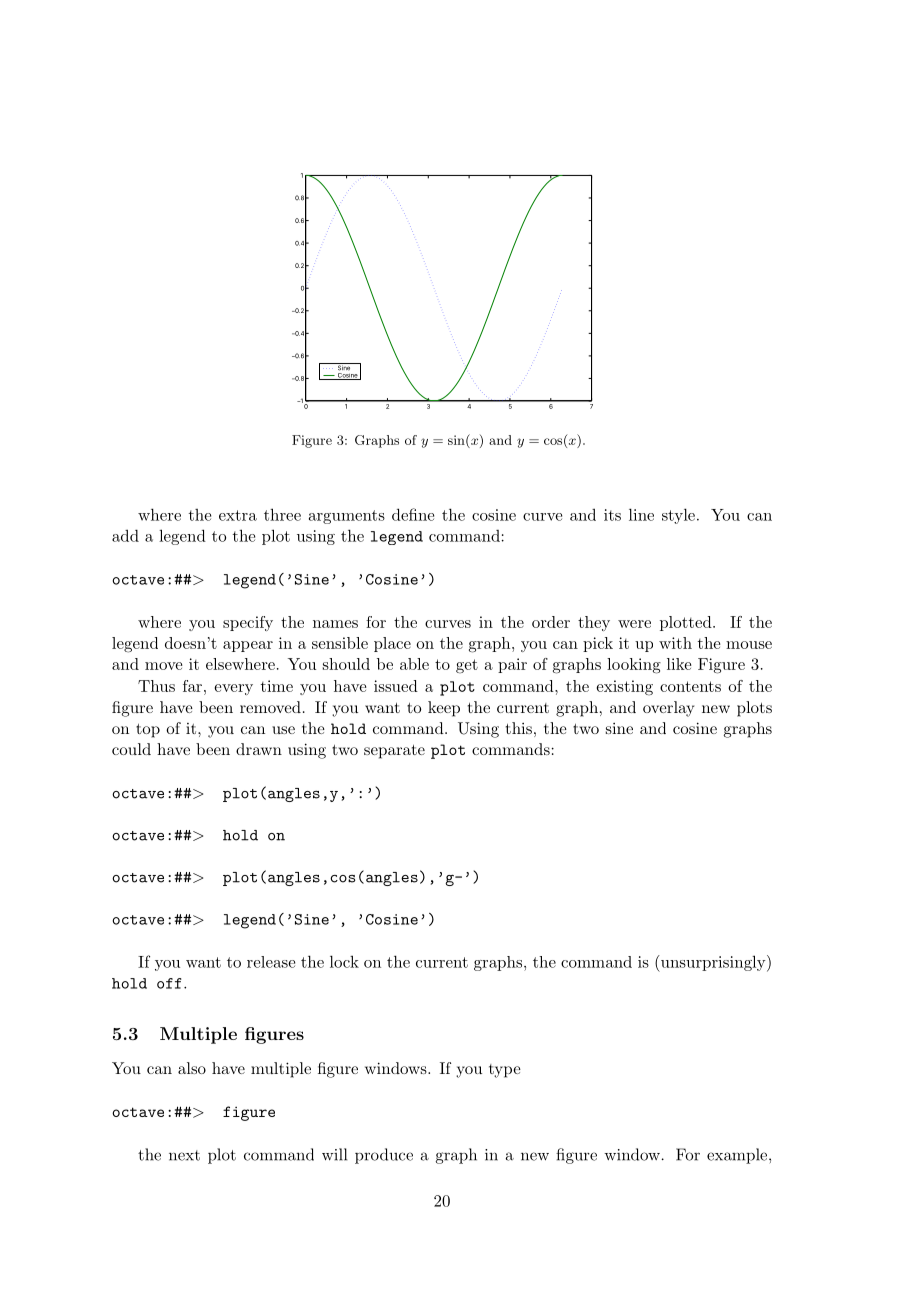 This document has height=1308, width=924. I want to click on top, so click(148, 731).
